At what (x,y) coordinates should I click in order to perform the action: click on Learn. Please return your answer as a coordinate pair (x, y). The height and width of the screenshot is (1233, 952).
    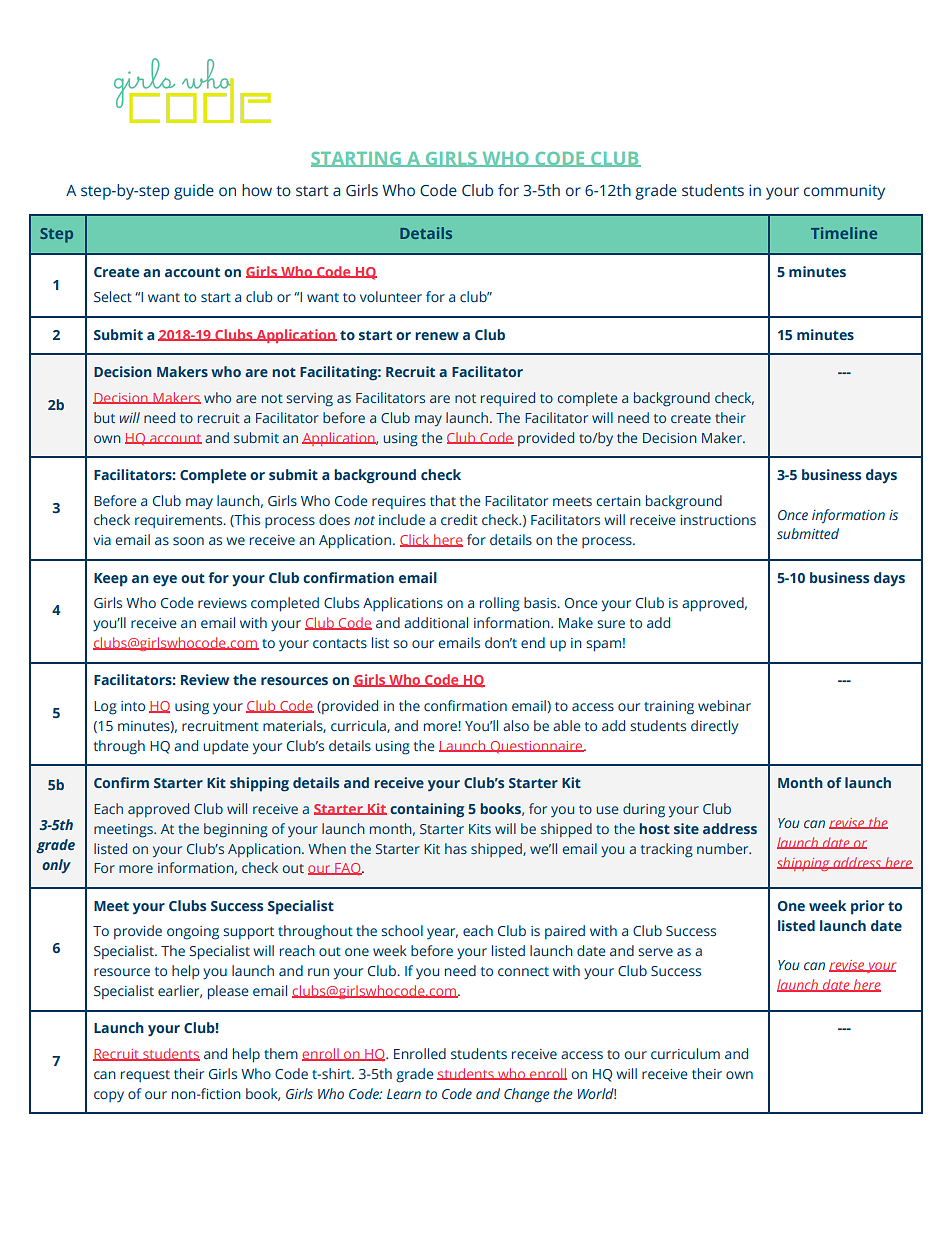
    Looking at the image, I should click on (404, 1094).
